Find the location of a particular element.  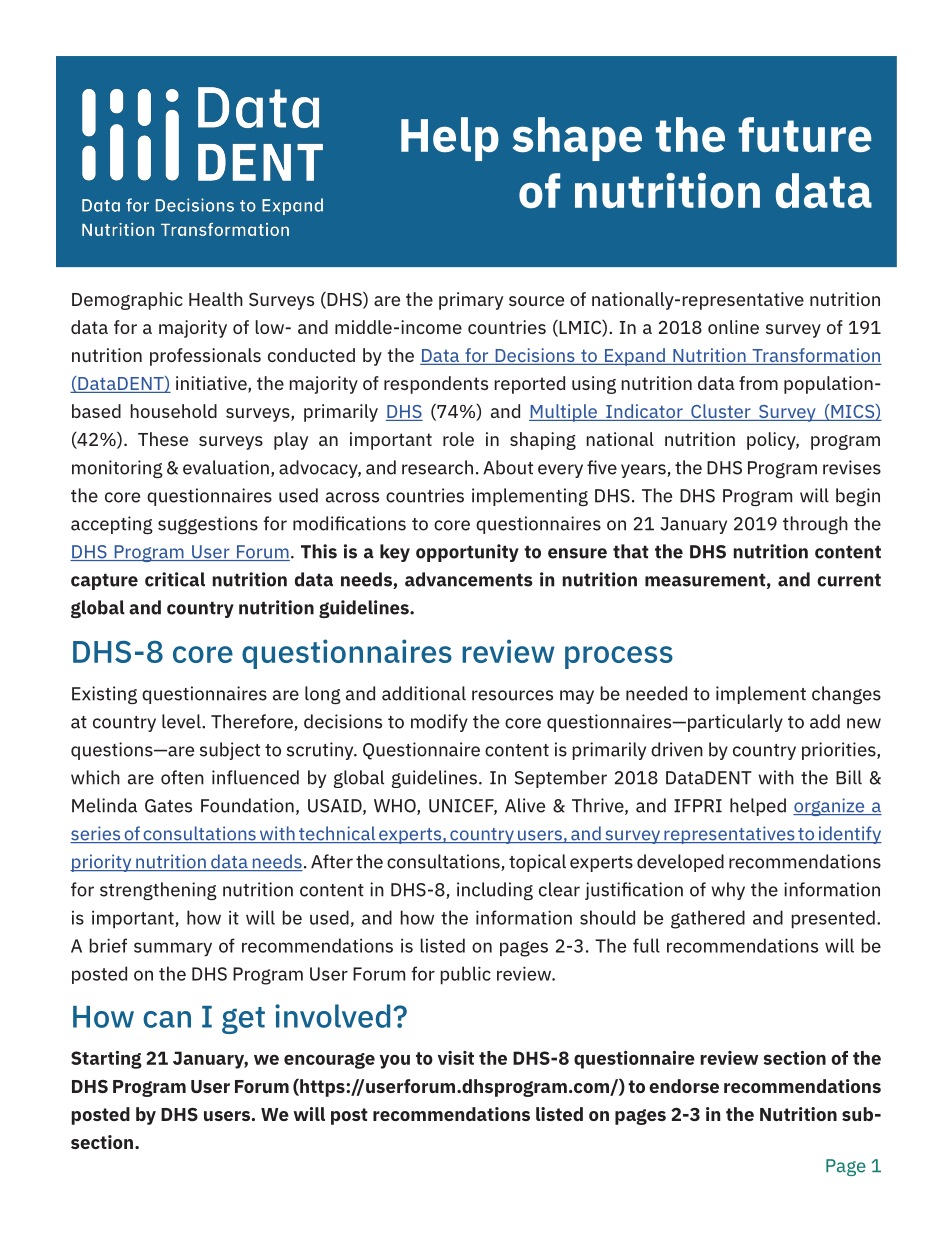

Gates is located at coordinates (168, 806).
